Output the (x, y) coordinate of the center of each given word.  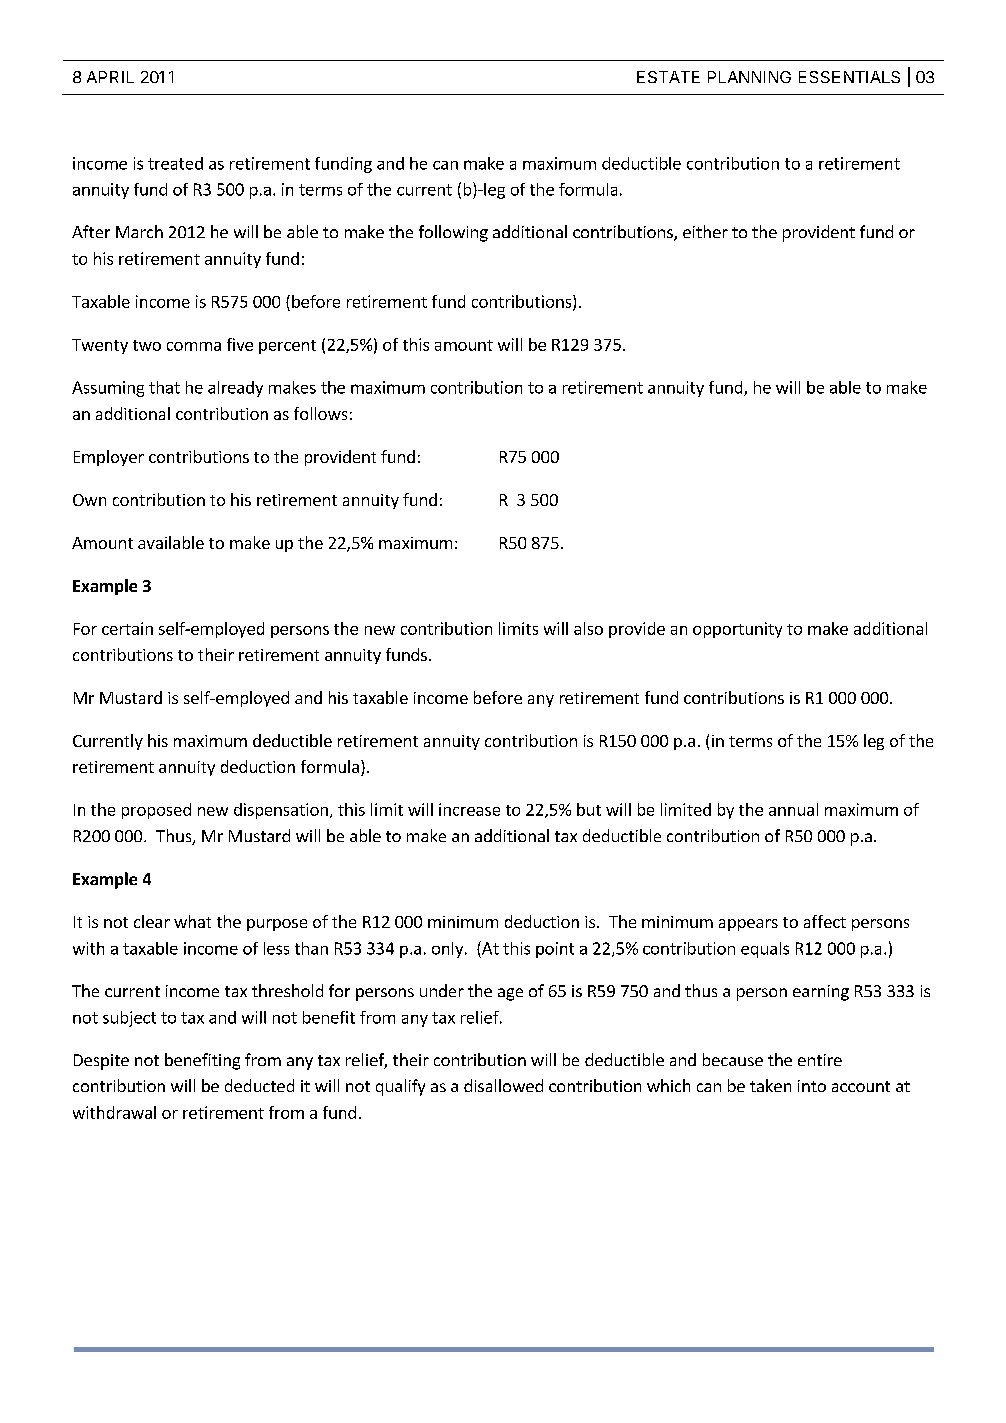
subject (129, 1019)
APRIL (110, 77)
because (733, 1059)
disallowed (503, 1085)
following (453, 233)
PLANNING (749, 77)
